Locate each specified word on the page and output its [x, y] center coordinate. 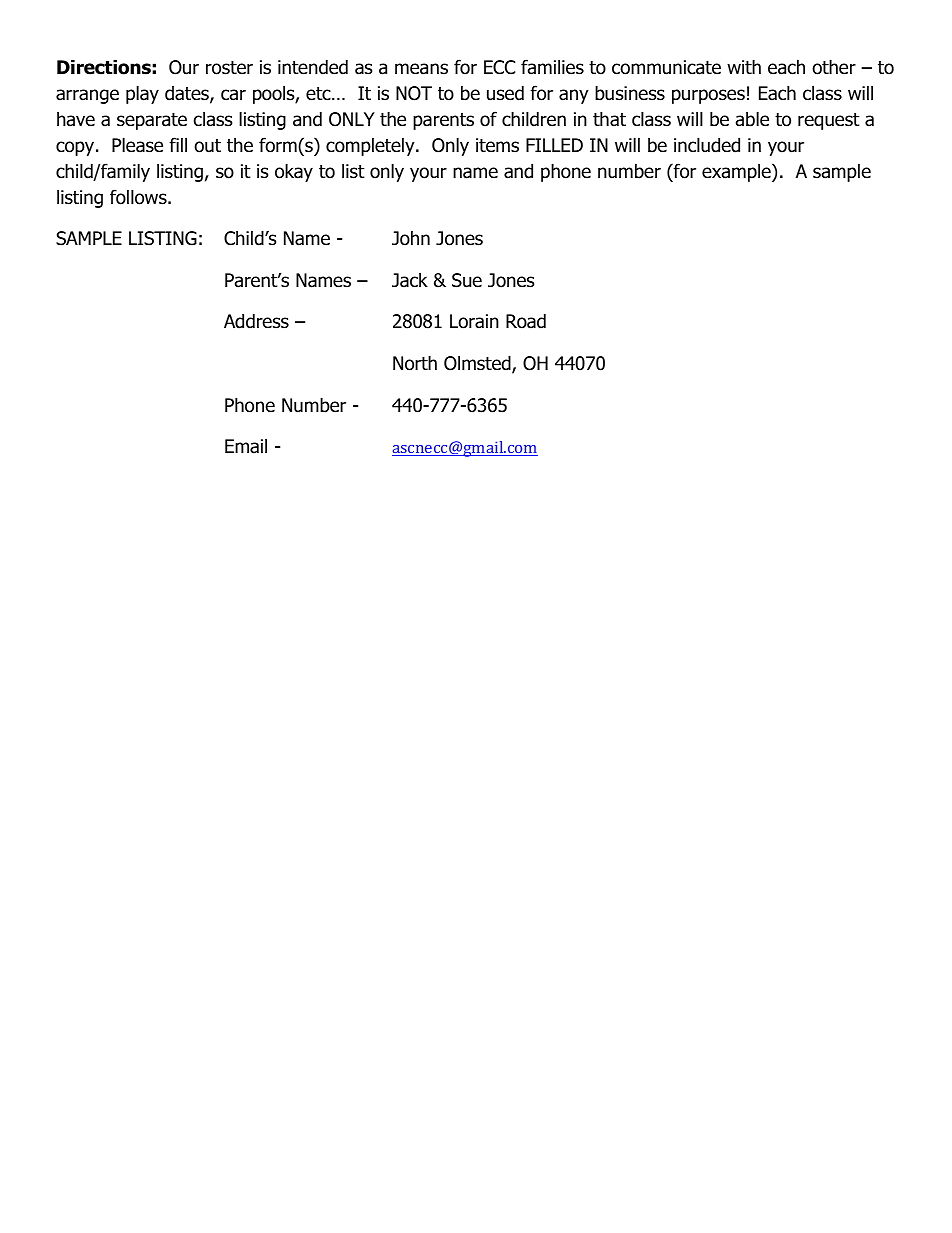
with [744, 66]
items [497, 145]
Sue [467, 280]
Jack [410, 280]
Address [256, 321]
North [415, 363]
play [142, 94]
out [207, 146]
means [421, 69]
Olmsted [478, 364]
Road [526, 321]
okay [294, 172]
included [707, 145]
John [411, 238]
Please [137, 145]
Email [246, 446]
